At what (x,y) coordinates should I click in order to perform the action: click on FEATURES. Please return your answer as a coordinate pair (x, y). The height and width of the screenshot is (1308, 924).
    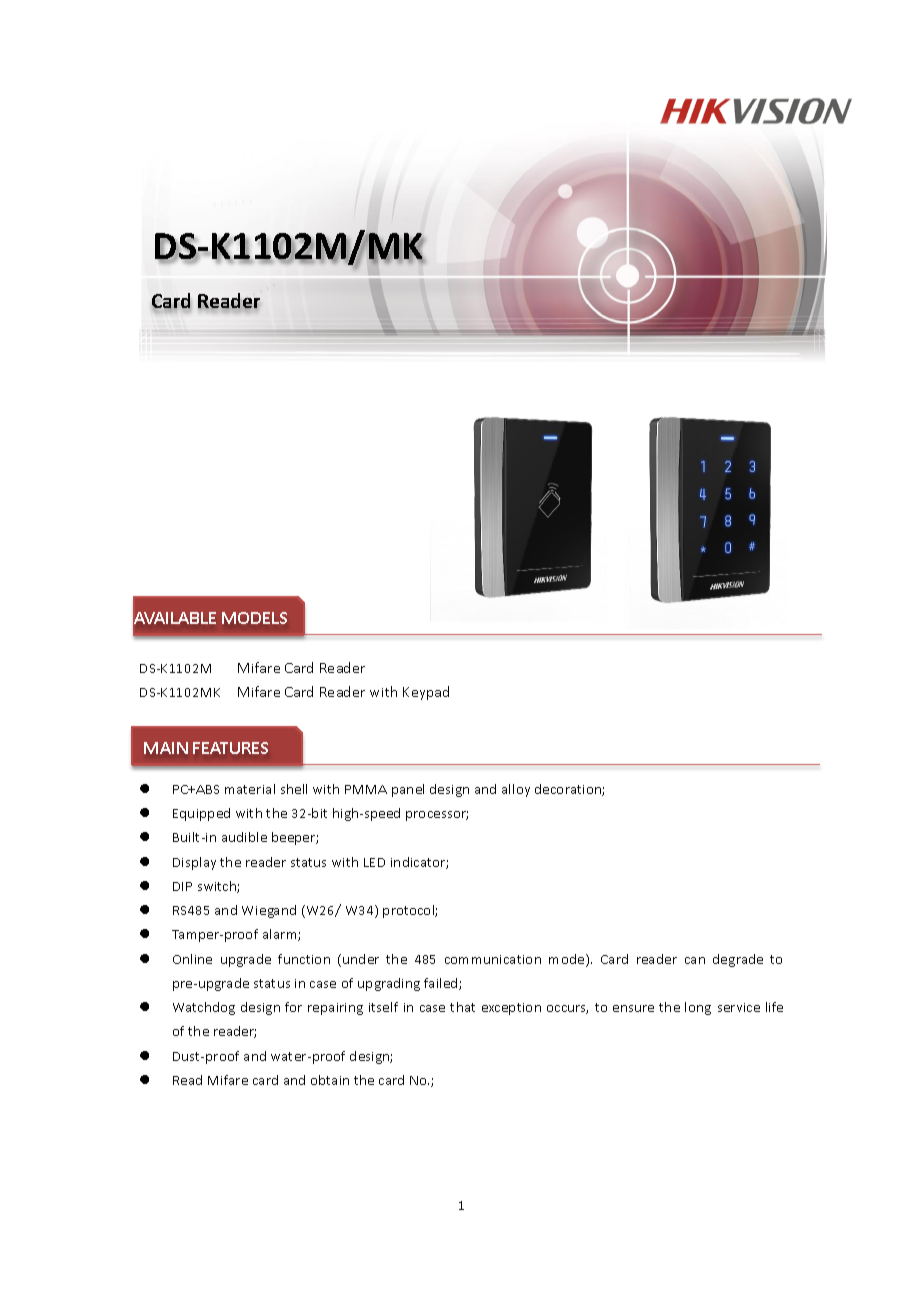
    Looking at the image, I should click on (230, 748).
